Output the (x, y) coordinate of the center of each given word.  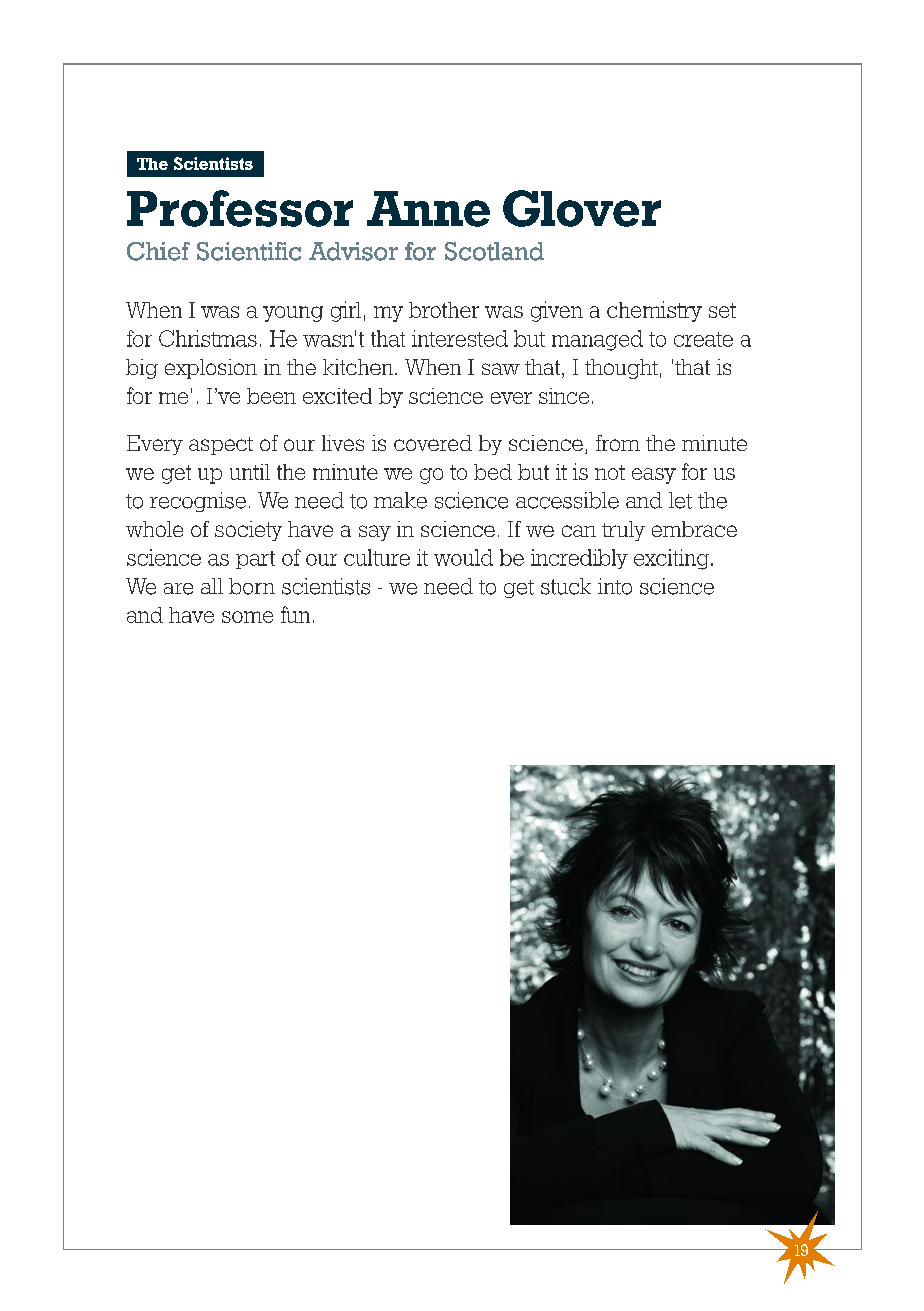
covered (433, 443)
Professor (240, 208)
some (247, 617)
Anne (428, 209)
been (271, 396)
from (618, 443)
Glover (582, 208)
